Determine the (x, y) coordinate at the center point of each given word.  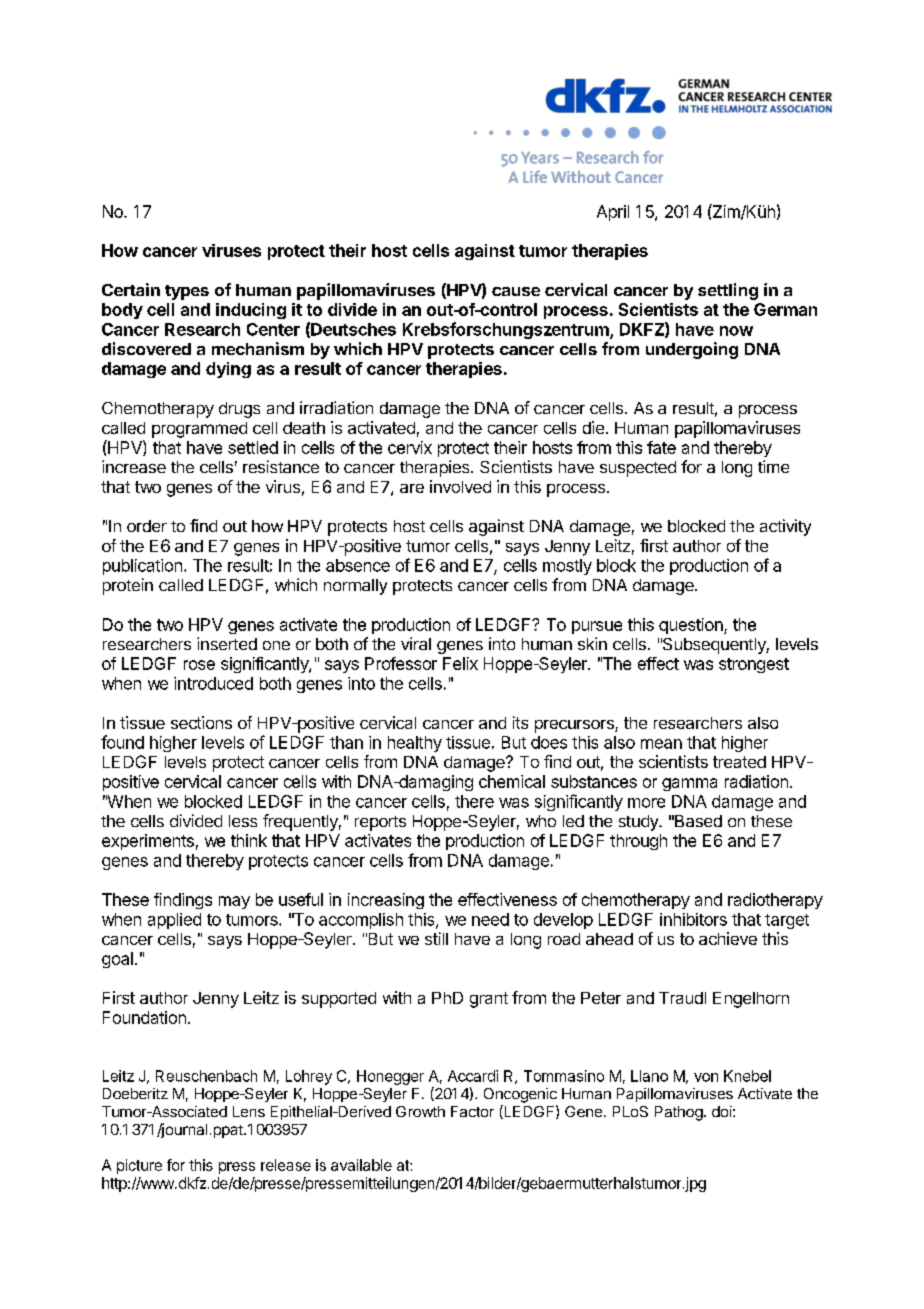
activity (785, 527)
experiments (148, 842)
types (187, 292)
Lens (249, 1111)
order (147, 526)
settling (728, 291)
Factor (472, 1111)
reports (380, 823)
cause (516, 291)
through (638, 842)
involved (460, 486)
